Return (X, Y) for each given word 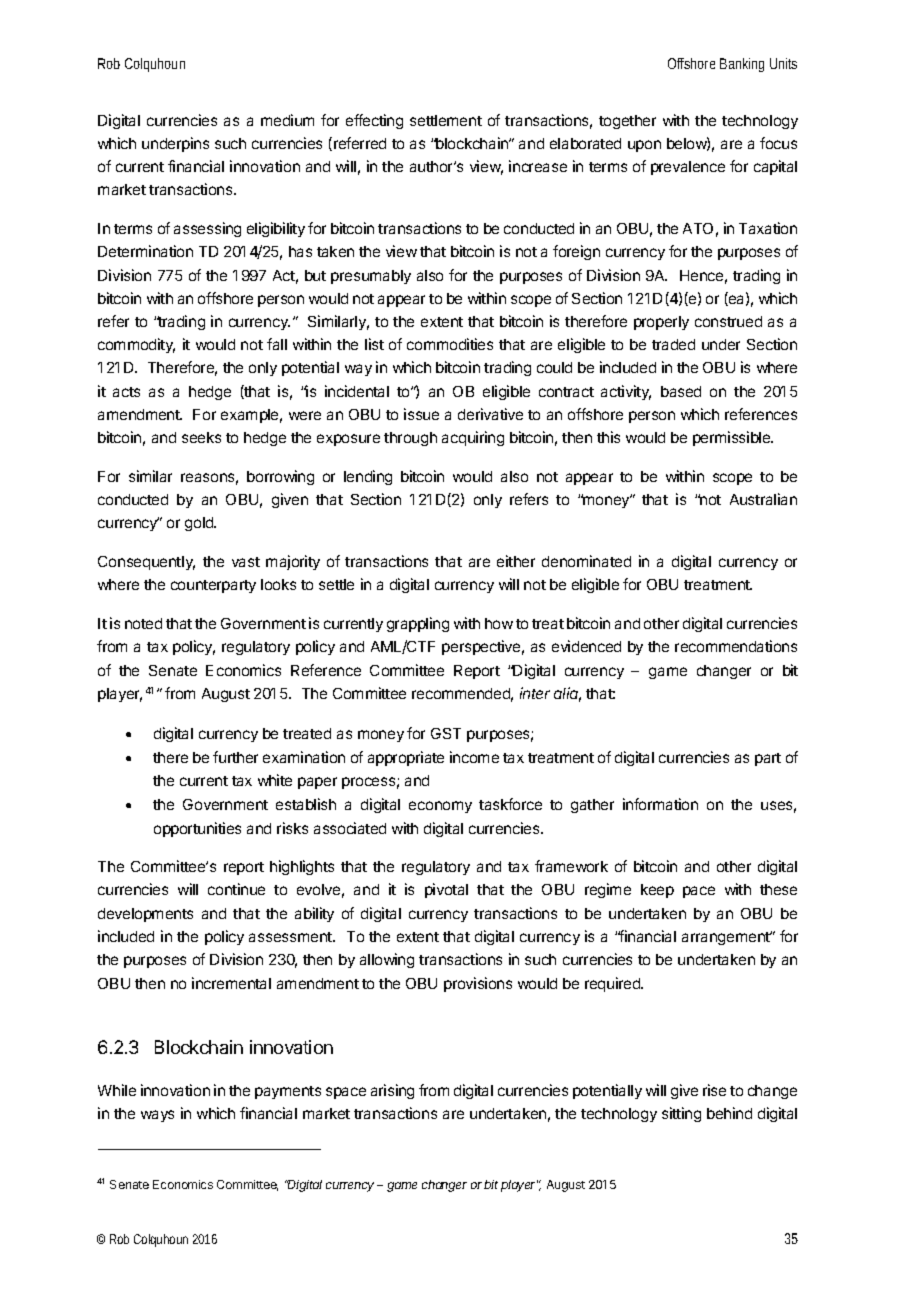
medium (287, 120)
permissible (732, 438)
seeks (201, 437)
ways (157, 1116)
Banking (742, 65)
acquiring (473, 438)
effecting (374, 121)
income (474, 757)
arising (392, 1091)
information (660, 804)
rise (714, 1090)
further (235, 757)
